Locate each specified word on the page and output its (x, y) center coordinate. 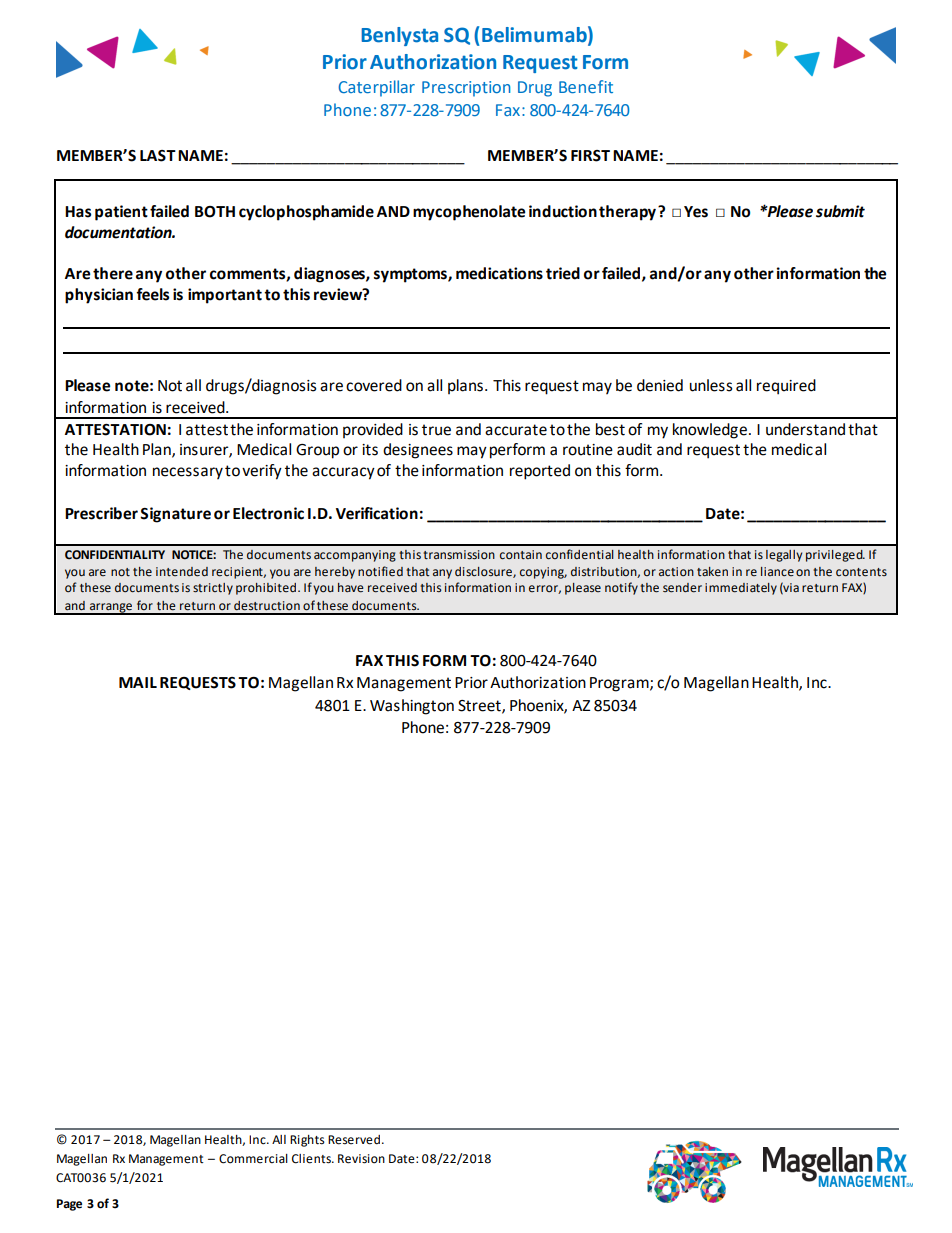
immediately (741, 589)
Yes (696, 212)
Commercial (253, 1159)
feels (152, 294)
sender (682, 588)
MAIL (138, 682)
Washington (412, 707)
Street (480, 706)
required (786, 387)
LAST (158, 156)
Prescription (466, 89)
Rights (307, 1141)
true (436, 430)
